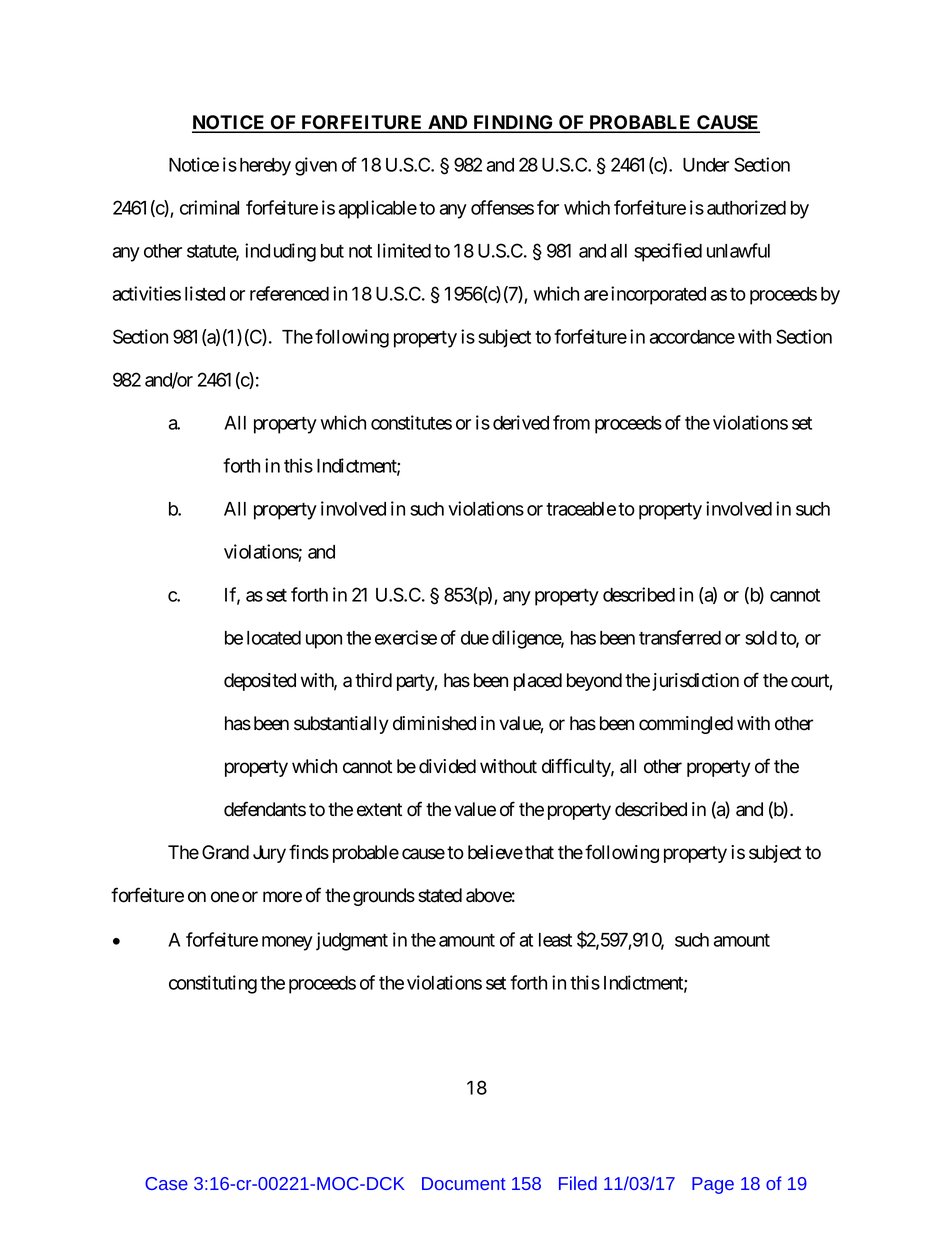  I want to click on listed, so click(205, 293).
